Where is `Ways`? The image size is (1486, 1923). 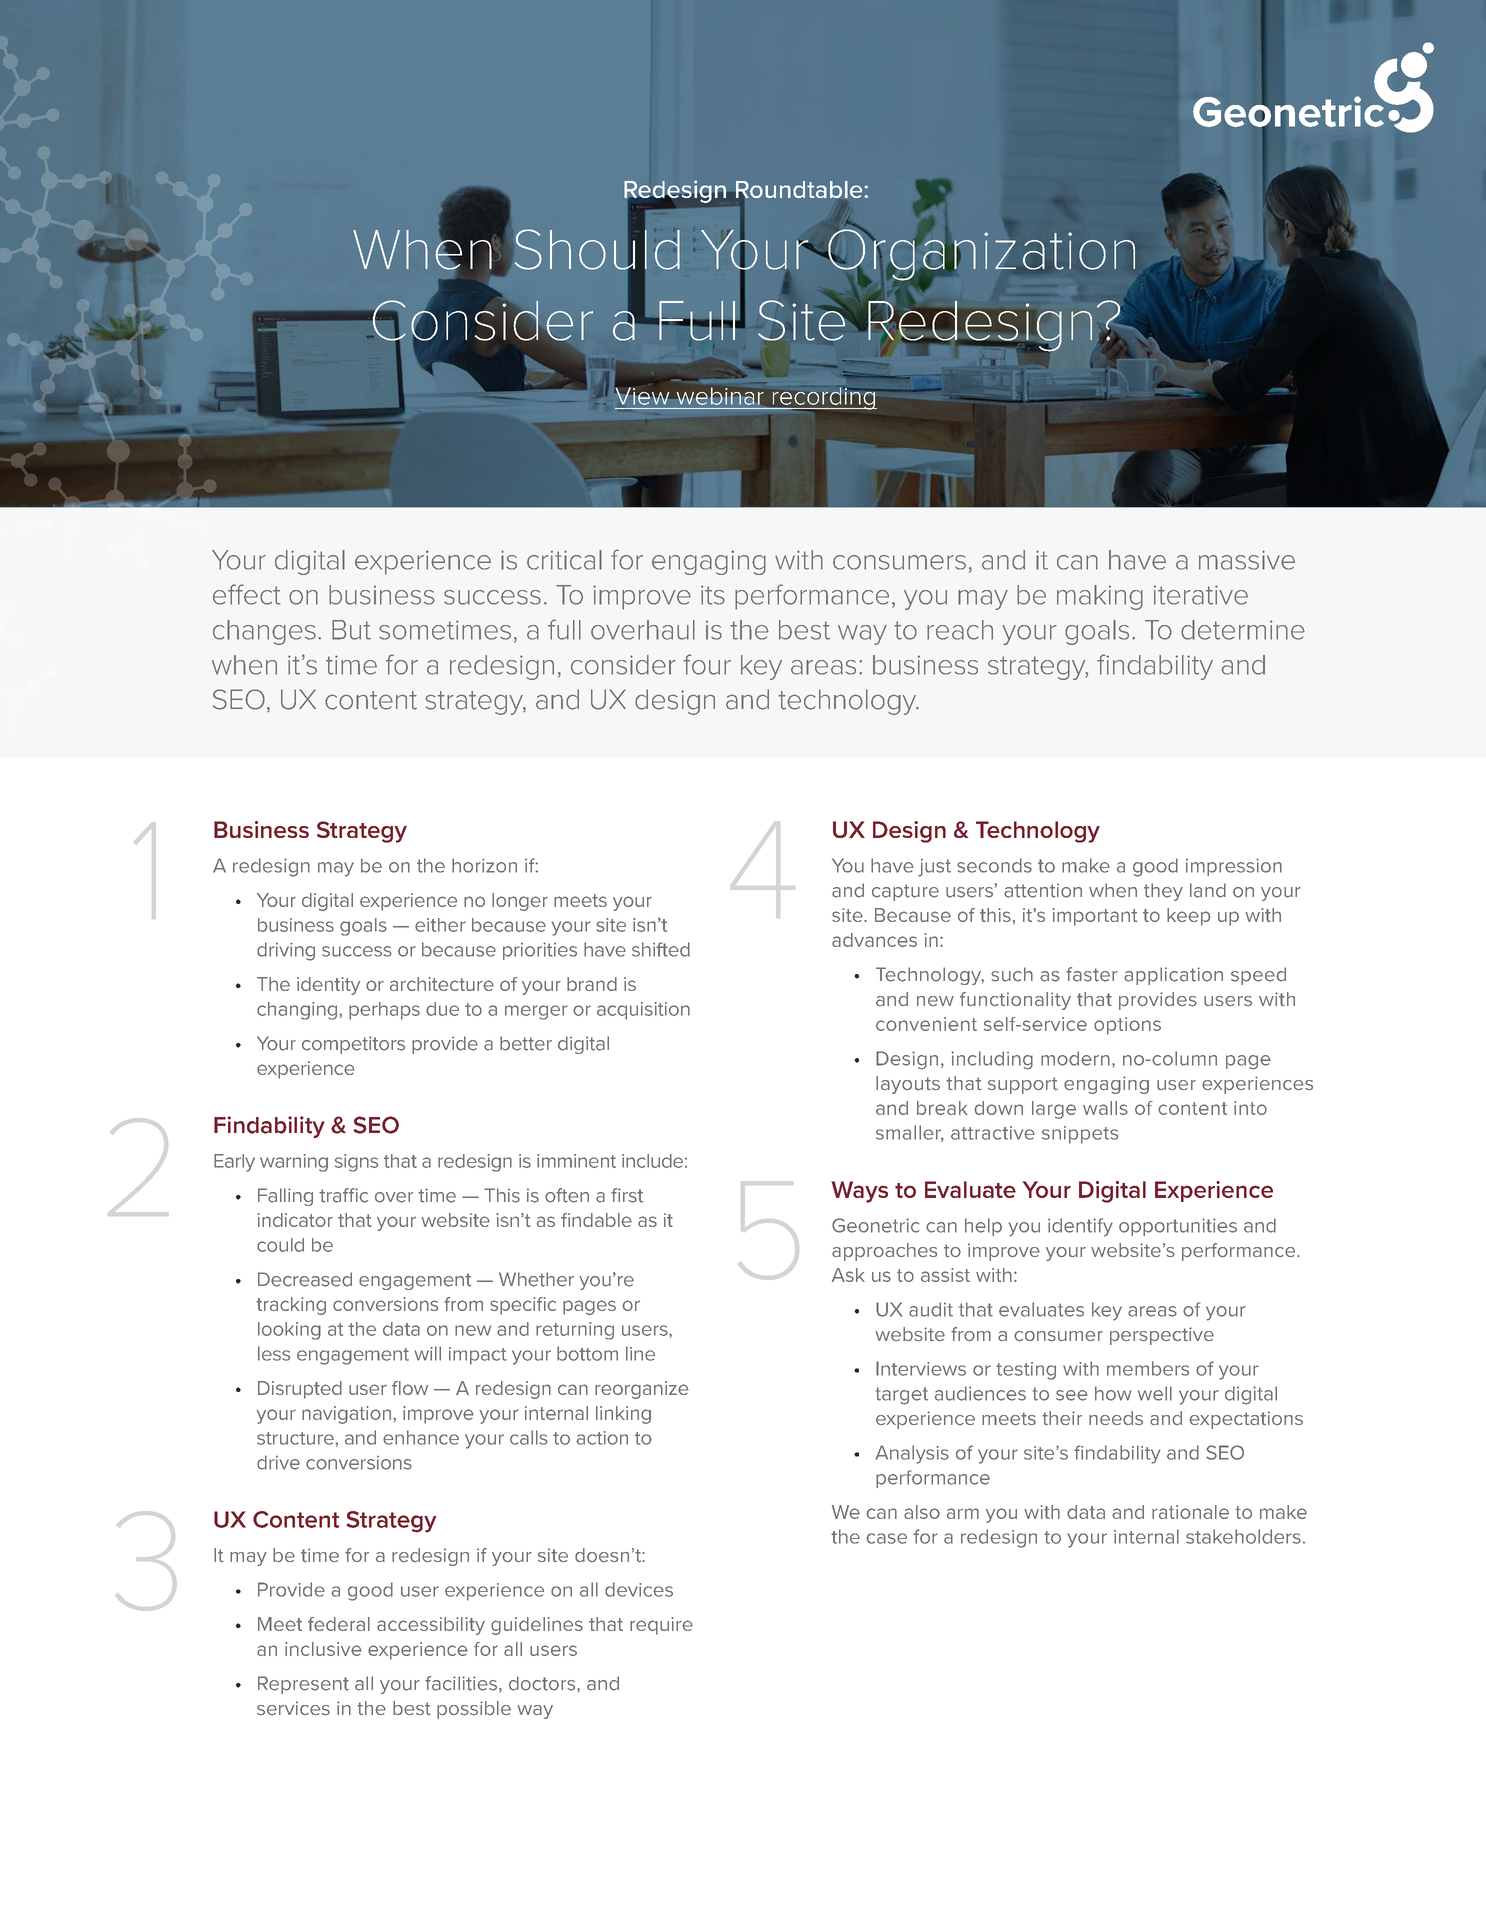
Ways is located at coordinates (859, 1192).
